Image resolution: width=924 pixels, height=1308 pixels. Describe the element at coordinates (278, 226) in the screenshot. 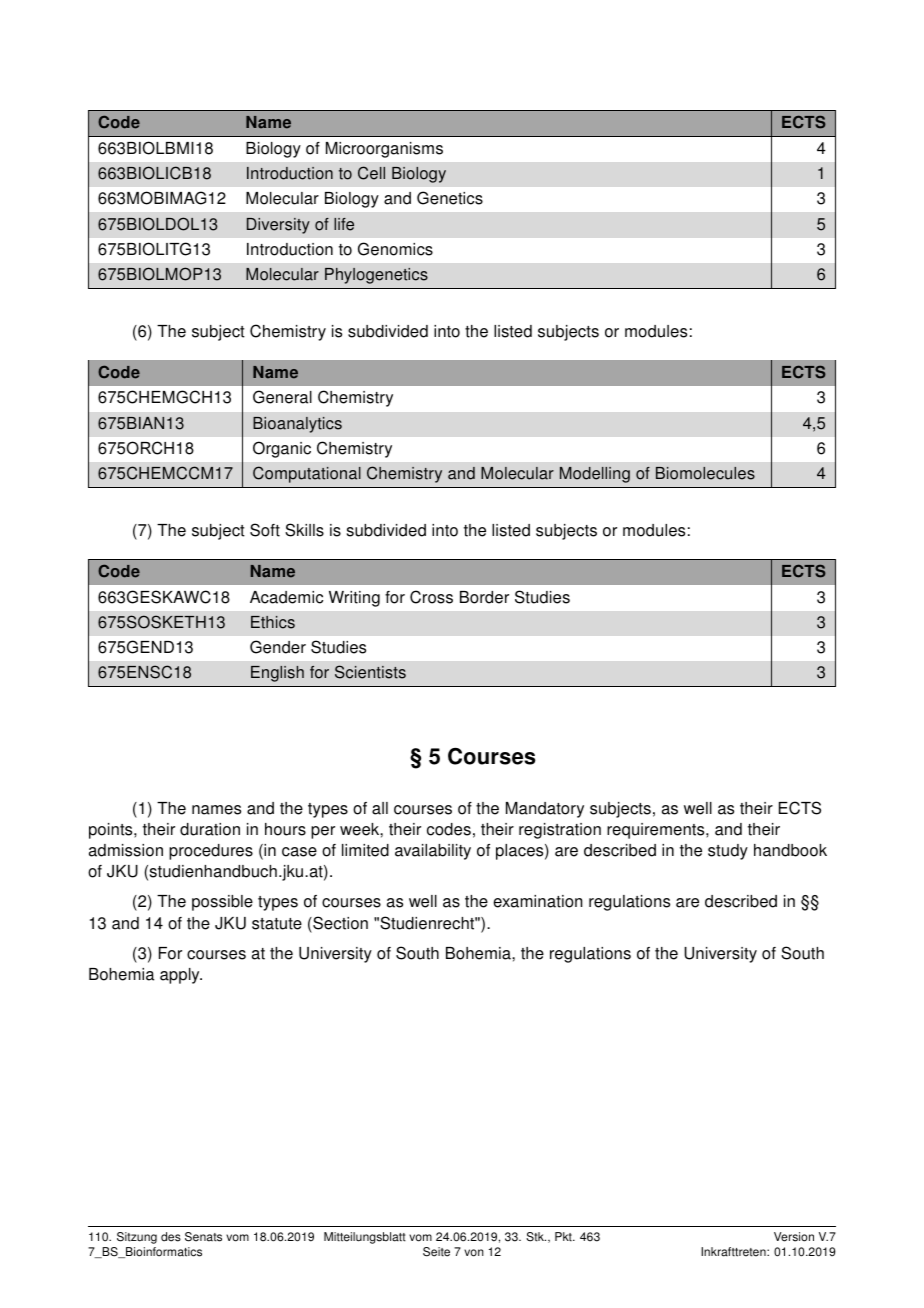

I see `Diversity` at that location.
